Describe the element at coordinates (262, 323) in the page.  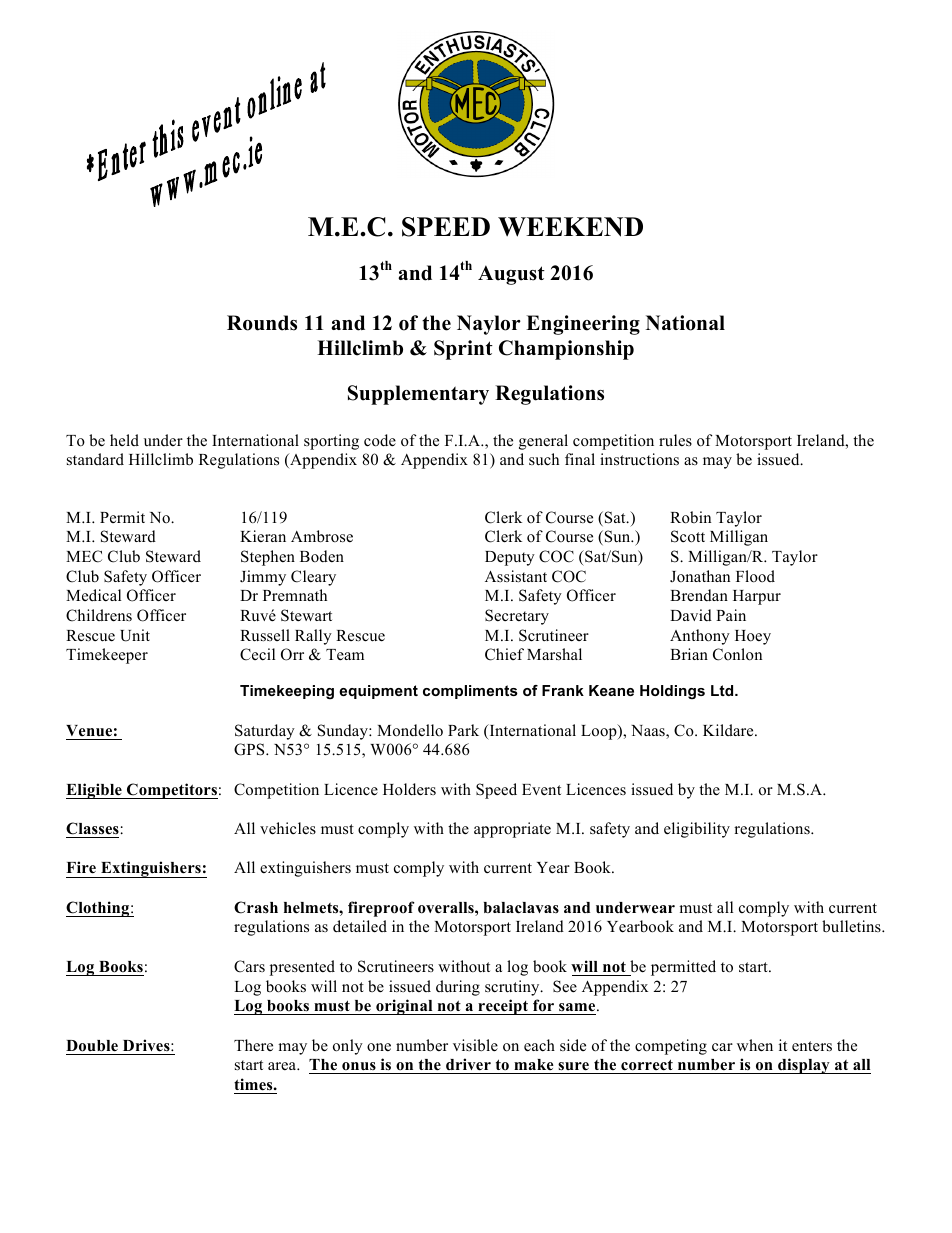
I see `Rounds` at that location.
